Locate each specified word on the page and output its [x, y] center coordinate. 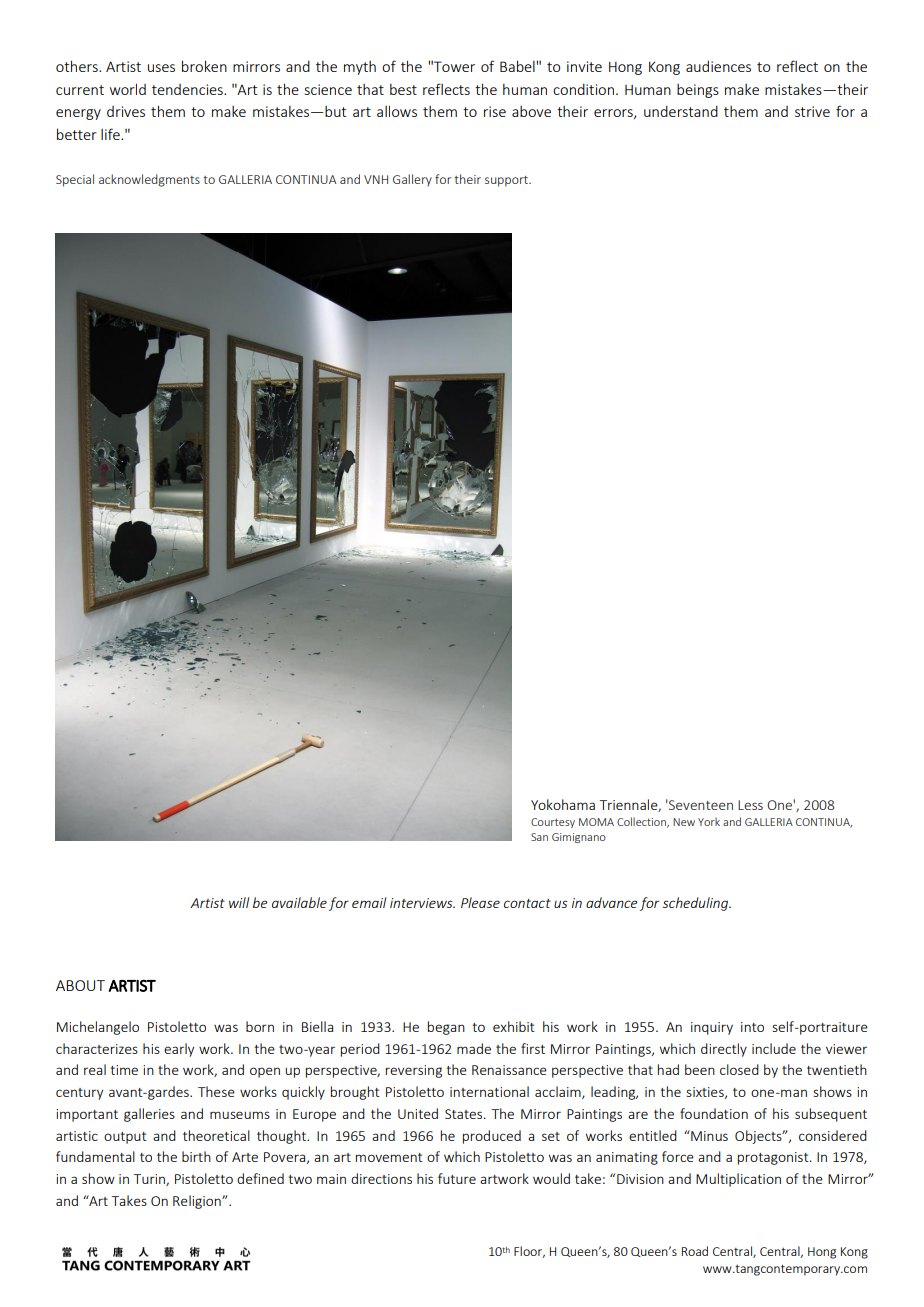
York [709, 821]
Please [480, 902]
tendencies [188, 89]
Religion [198, 1202]
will [239, 902]
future [457, 1178]
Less [750, 805]
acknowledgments [149, 180]
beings [698, 91]
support [508, 181]
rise [495, 111]
